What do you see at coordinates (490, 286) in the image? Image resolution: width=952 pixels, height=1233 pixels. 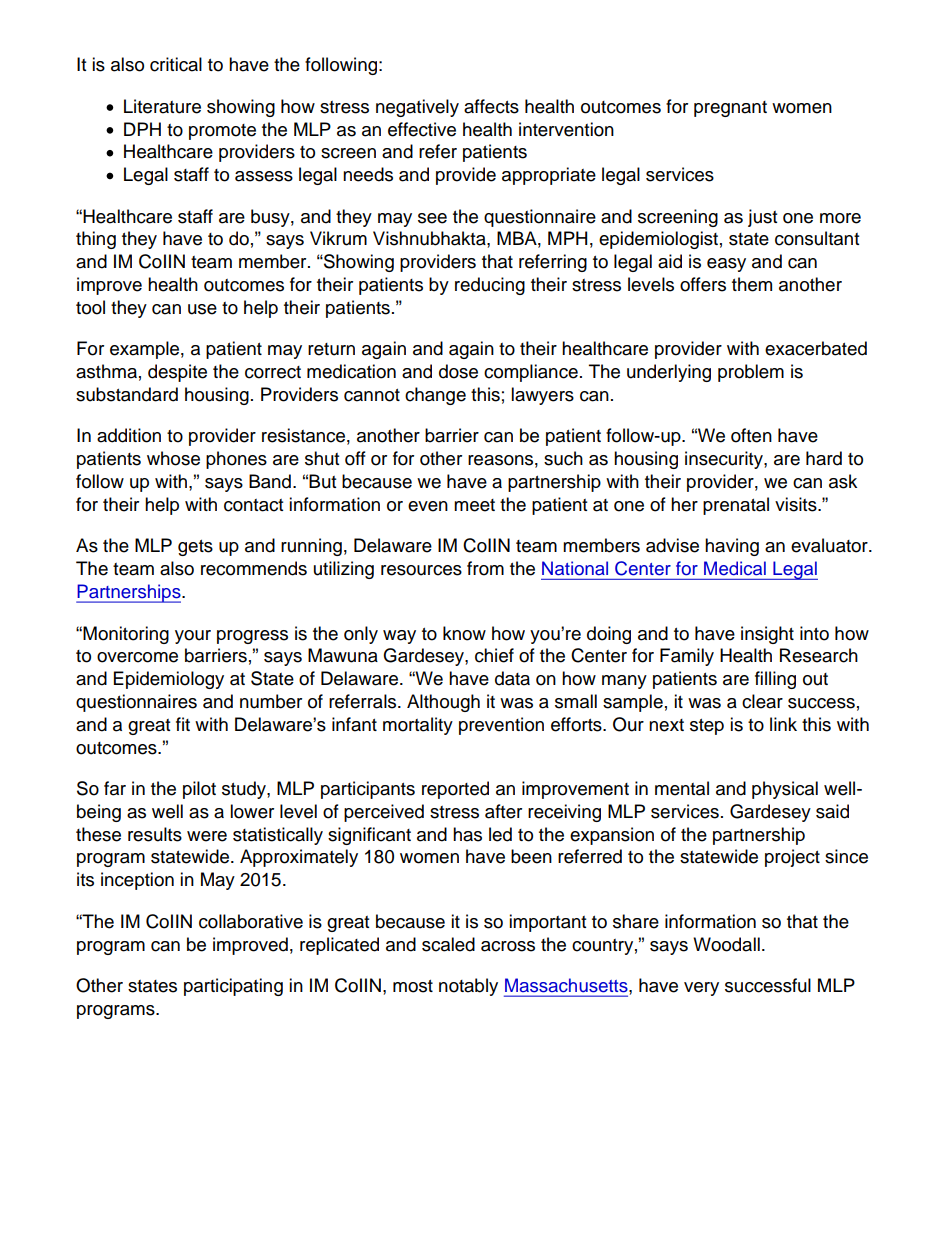 I see `reducing` at bounding box center [490, 286].
